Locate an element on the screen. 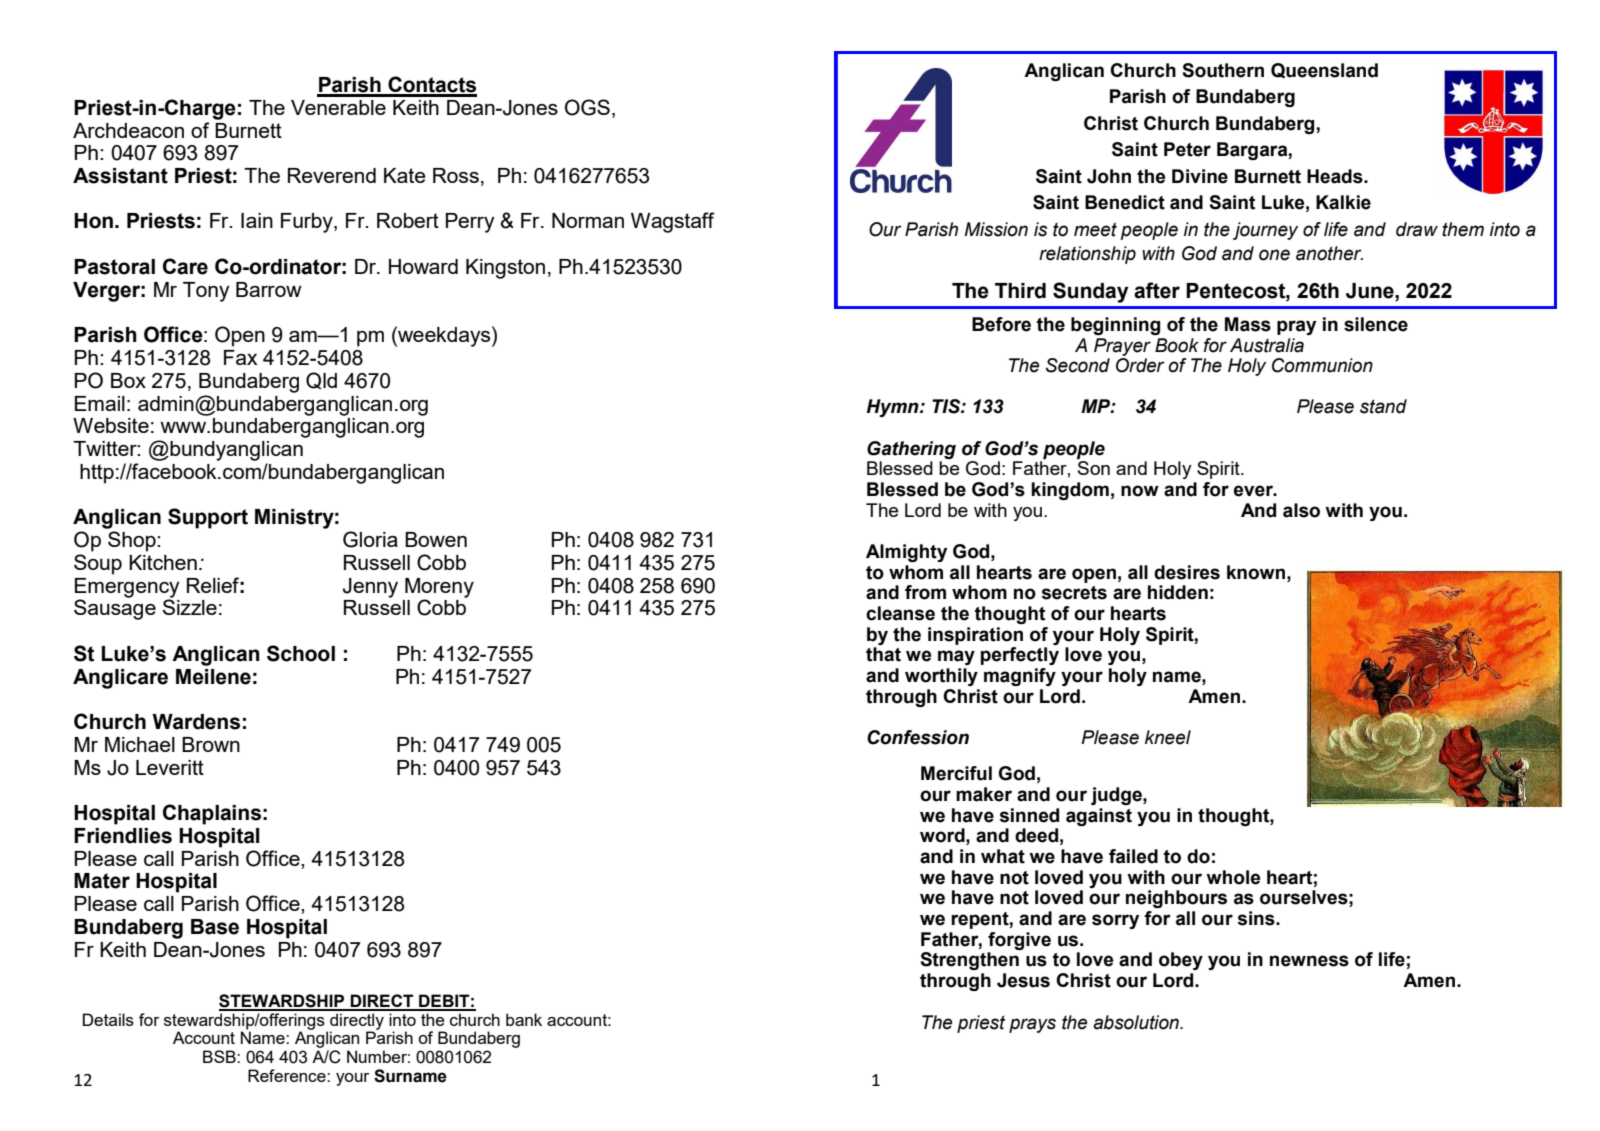 This screenshot has width=1600, height=1131. BSB is located at coordinates (220, 1056).
